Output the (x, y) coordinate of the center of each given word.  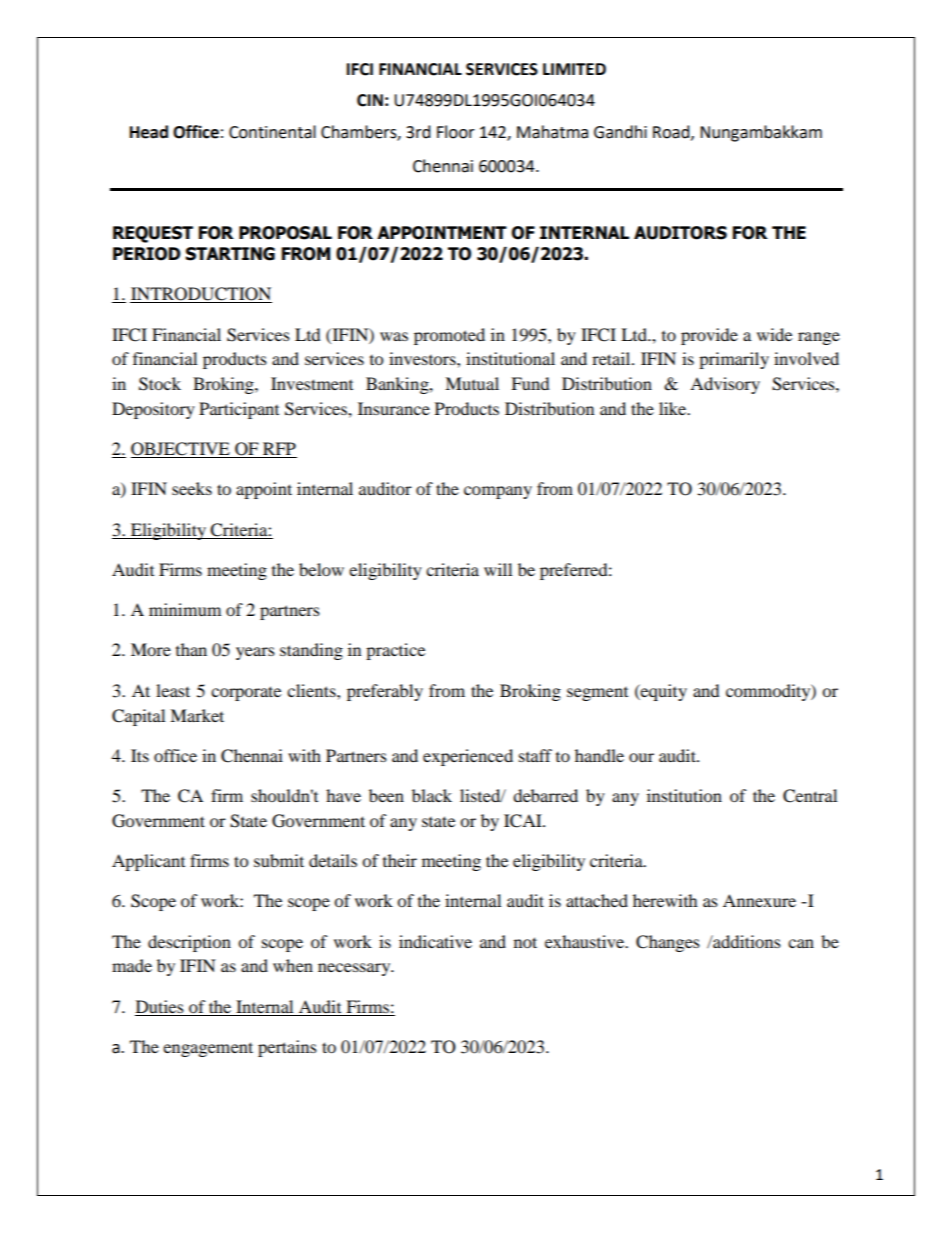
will (498, 569)
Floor (456, 132)
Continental (272, 132)
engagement (208, 1049)
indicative (435, 941)
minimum (185, 609)
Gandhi (620, 132)
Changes (668, 943)
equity (663, 692)
